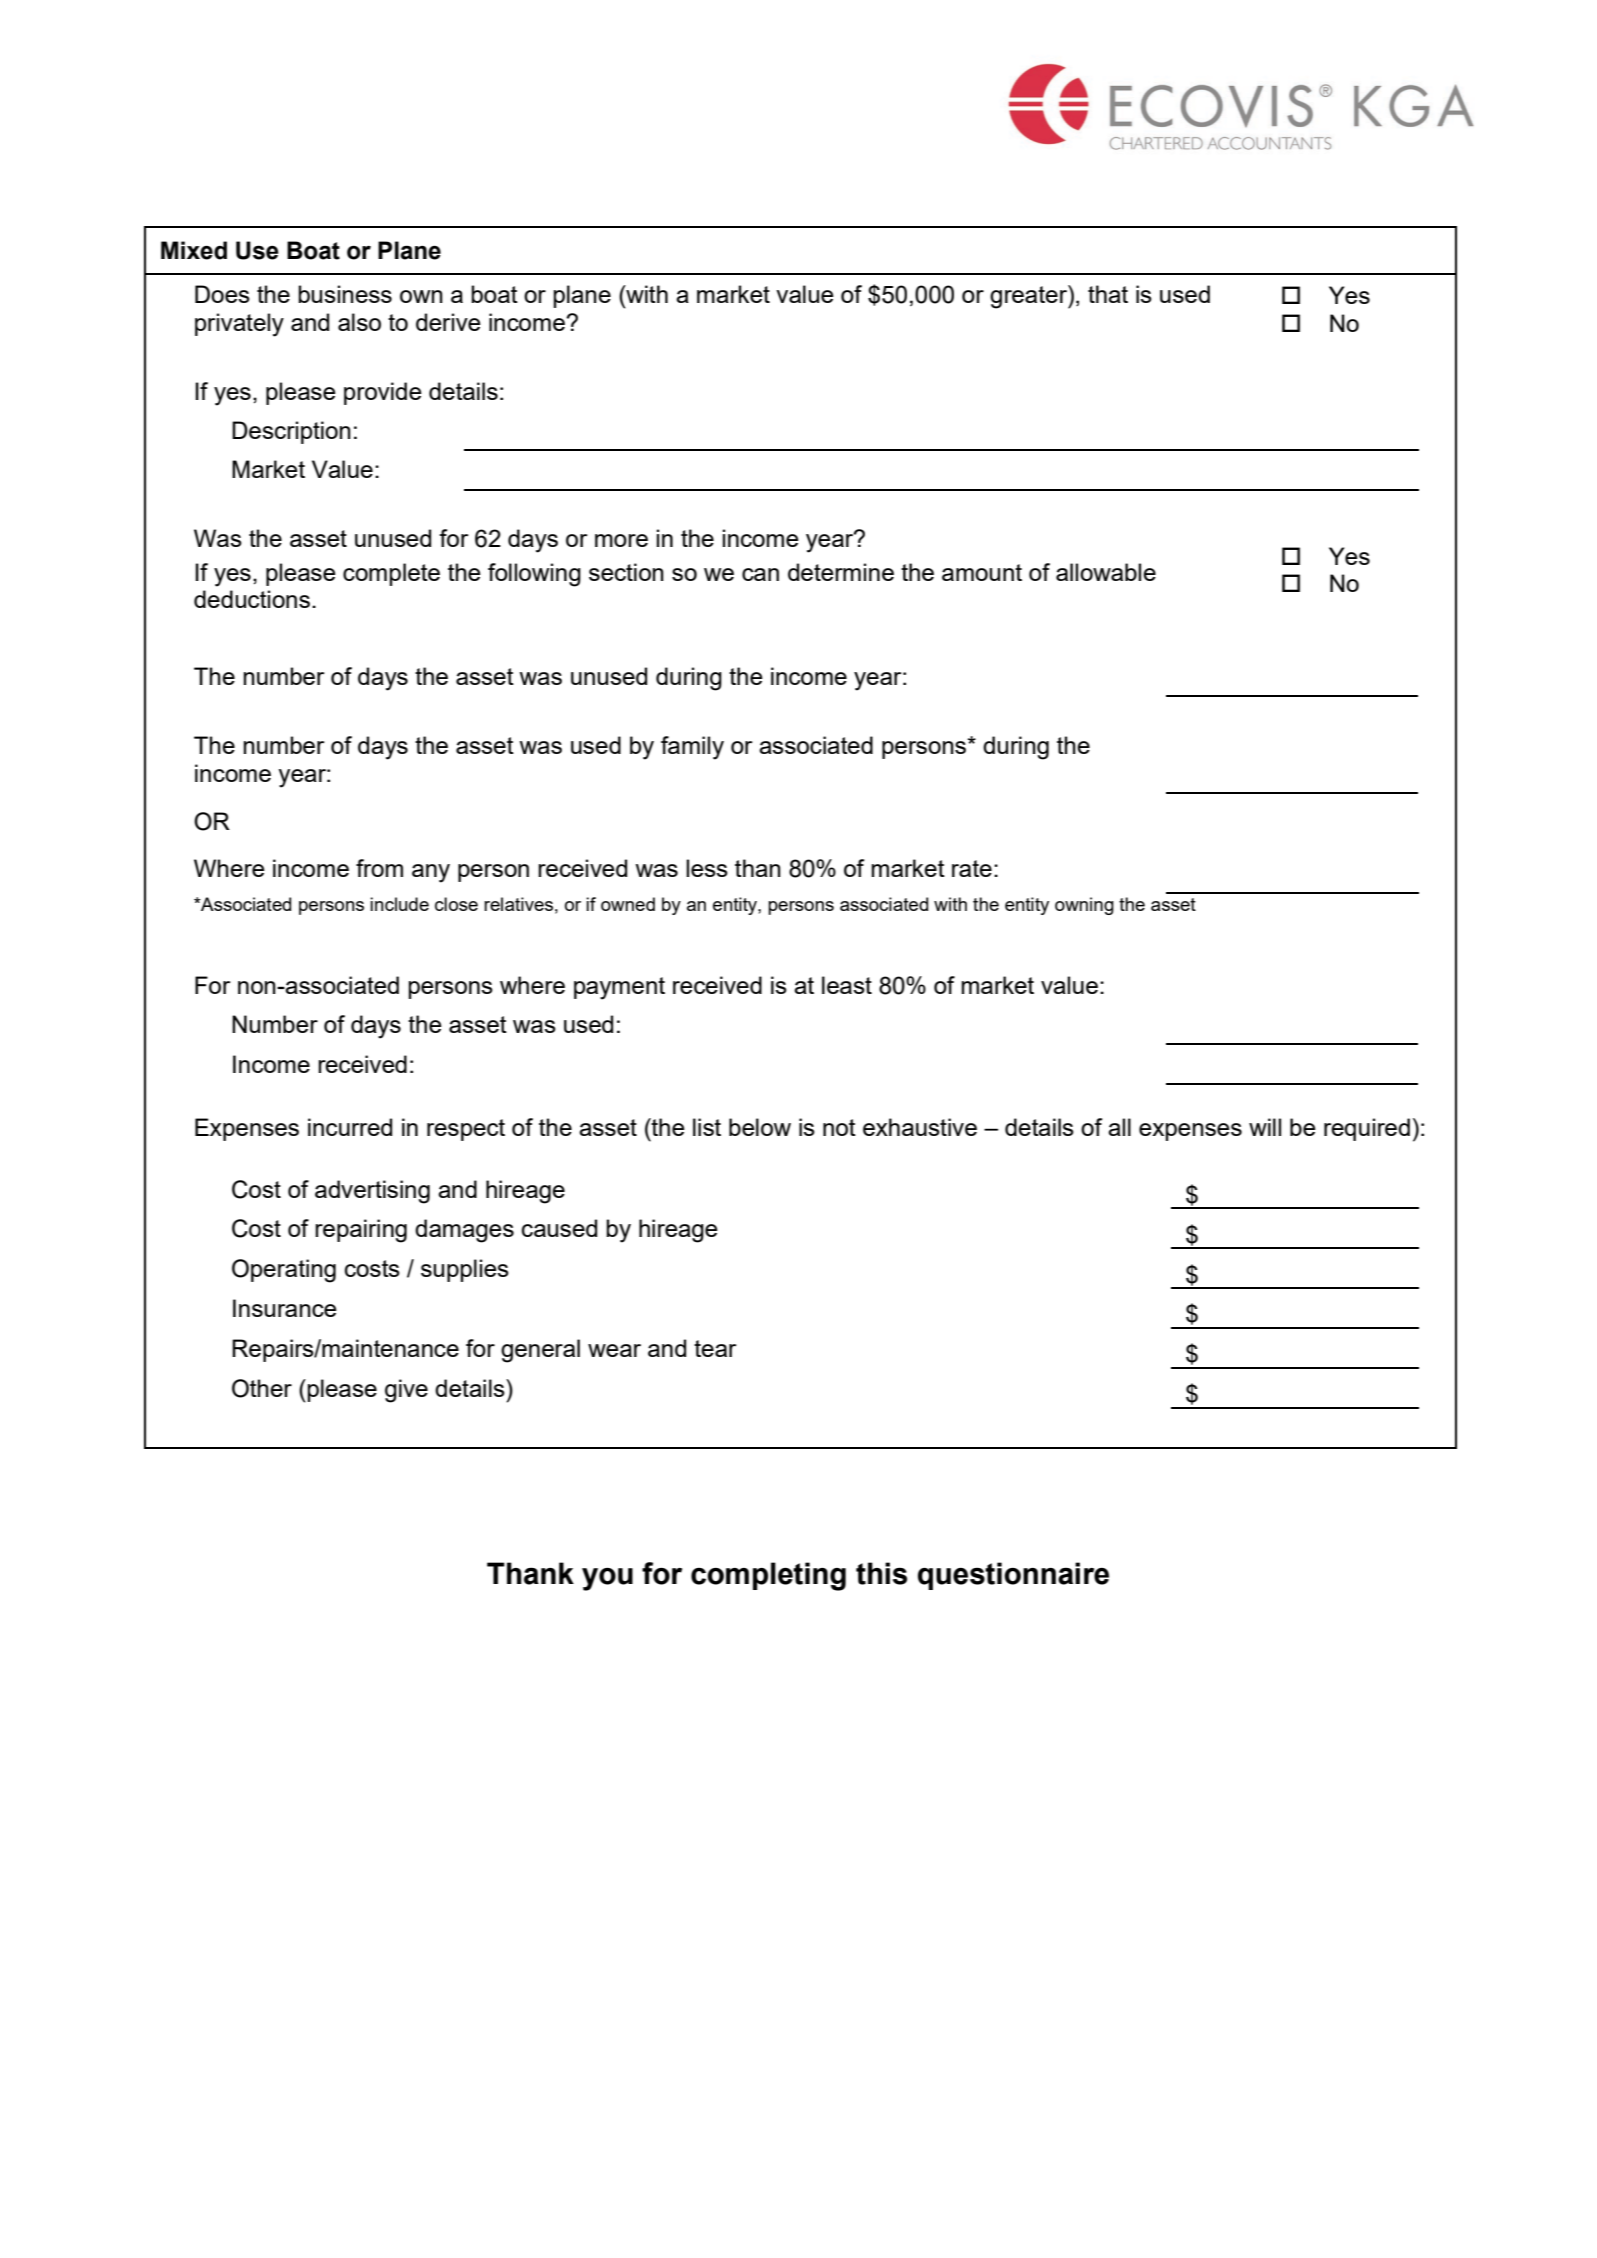 Image resolution: width=1597 pixels, height=2258 pixels. Describe the element at coordinates (760, 574) in the page. I see `can` at that location.
